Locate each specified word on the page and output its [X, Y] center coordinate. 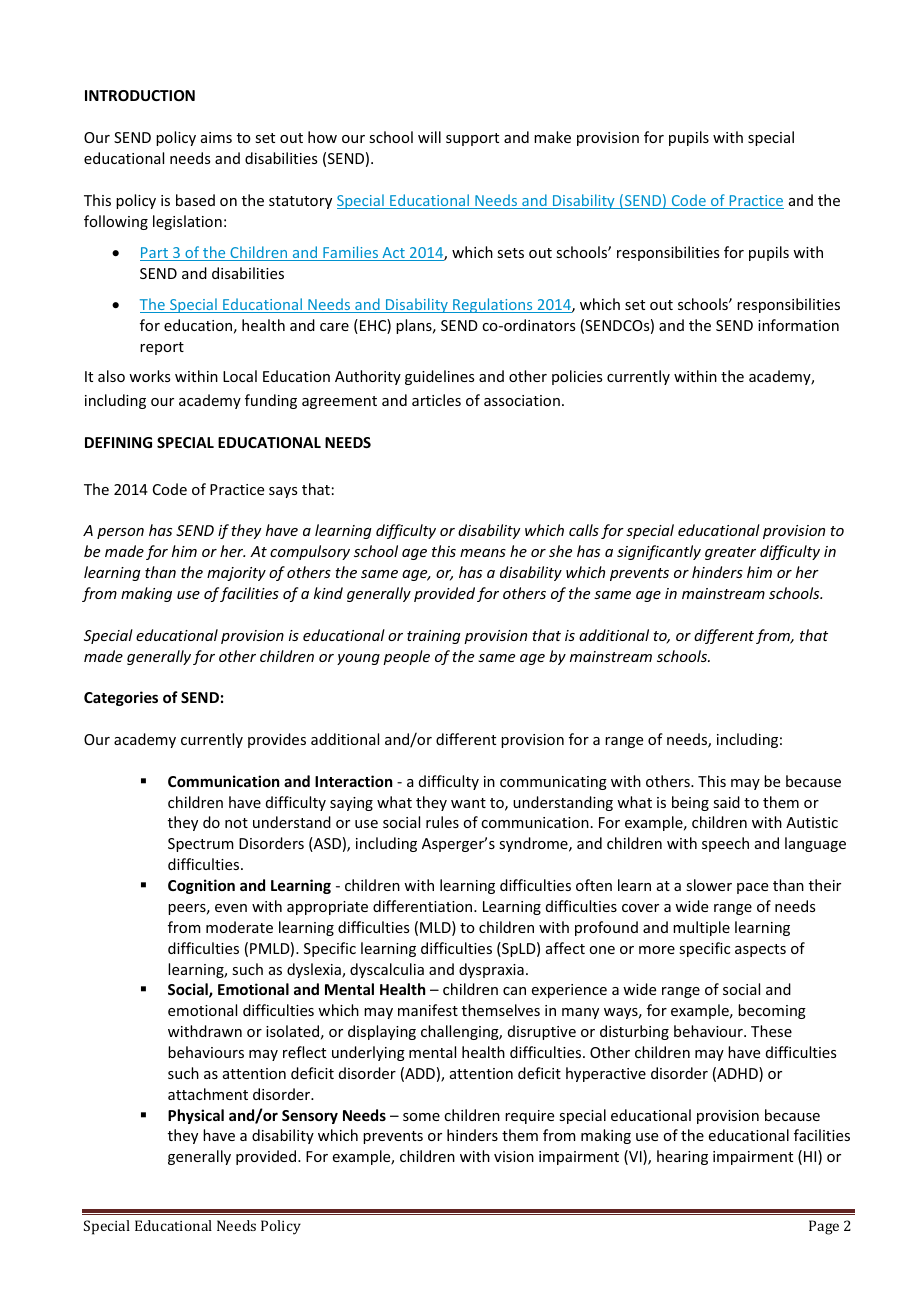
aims [216, 137]
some [421, 1117]
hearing [682, 1157]
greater [730, 553]
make [552, 137]
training [434, 637]
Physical [196, 1116]
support [472, 139]
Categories [121, 698]
